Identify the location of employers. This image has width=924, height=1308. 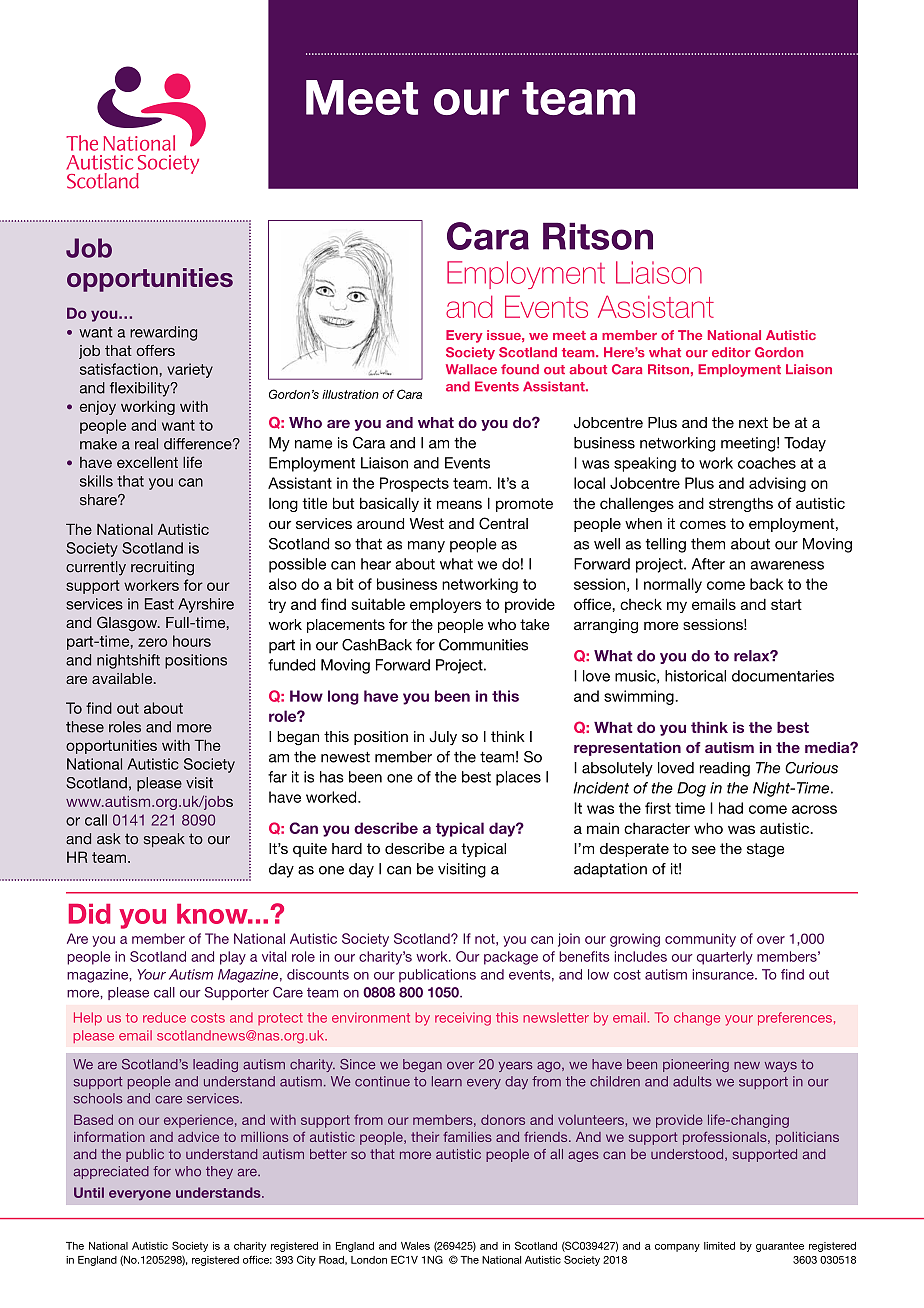
(445, 605).
